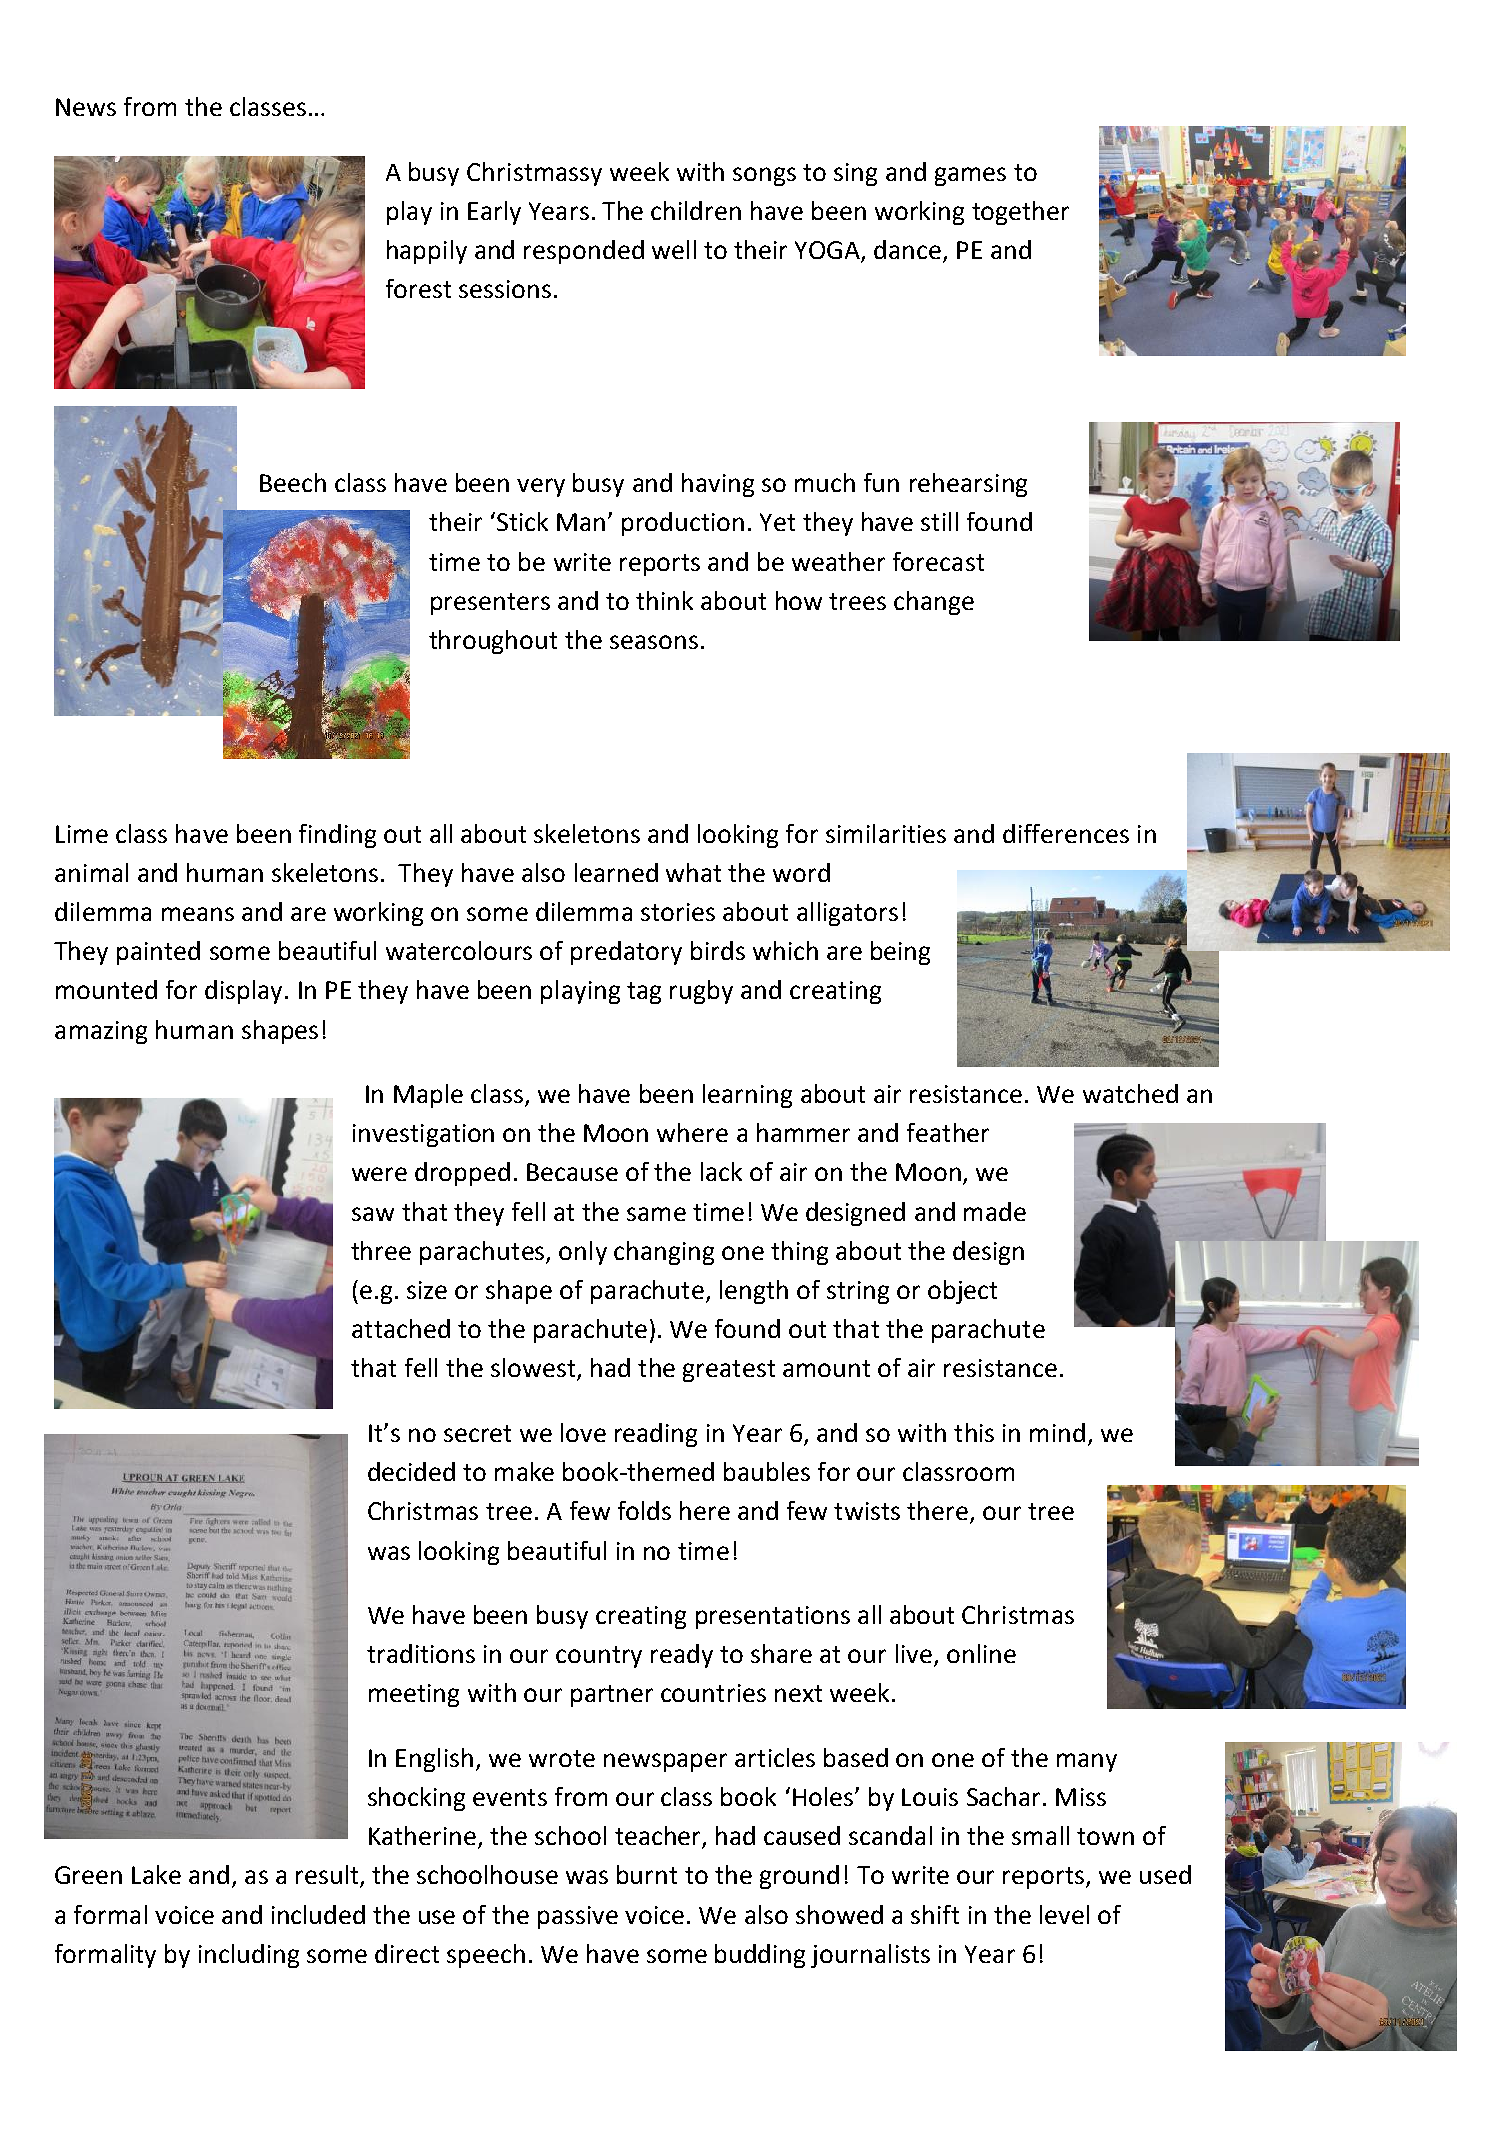 The image size is (1510, 2136). Describe the element at coordinates (82, 834) in the screenshot. I see `Lime` at that location.
